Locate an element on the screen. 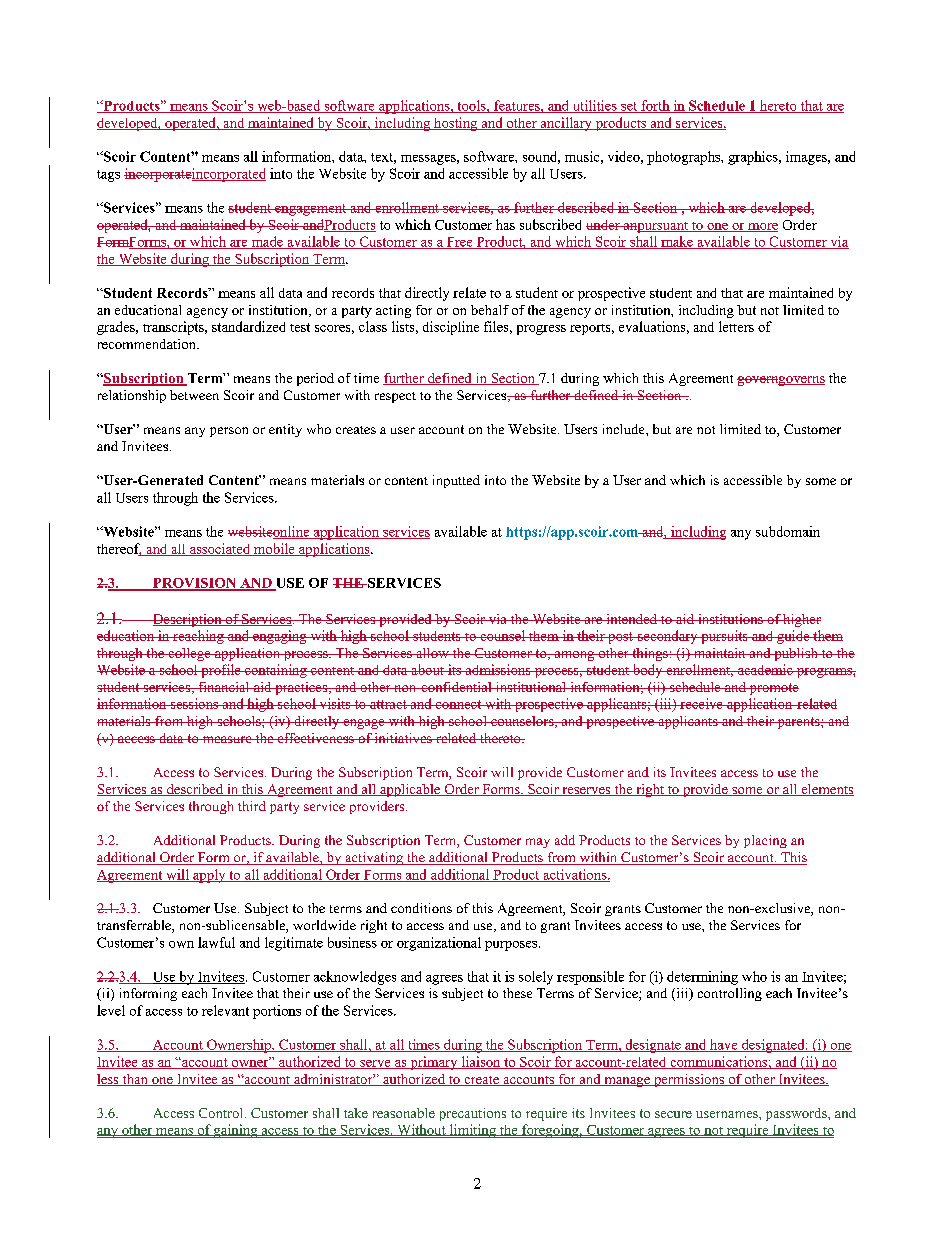 The width and height of the screenshot is (952, 1233). placing is located at coordinates (765, 841).
